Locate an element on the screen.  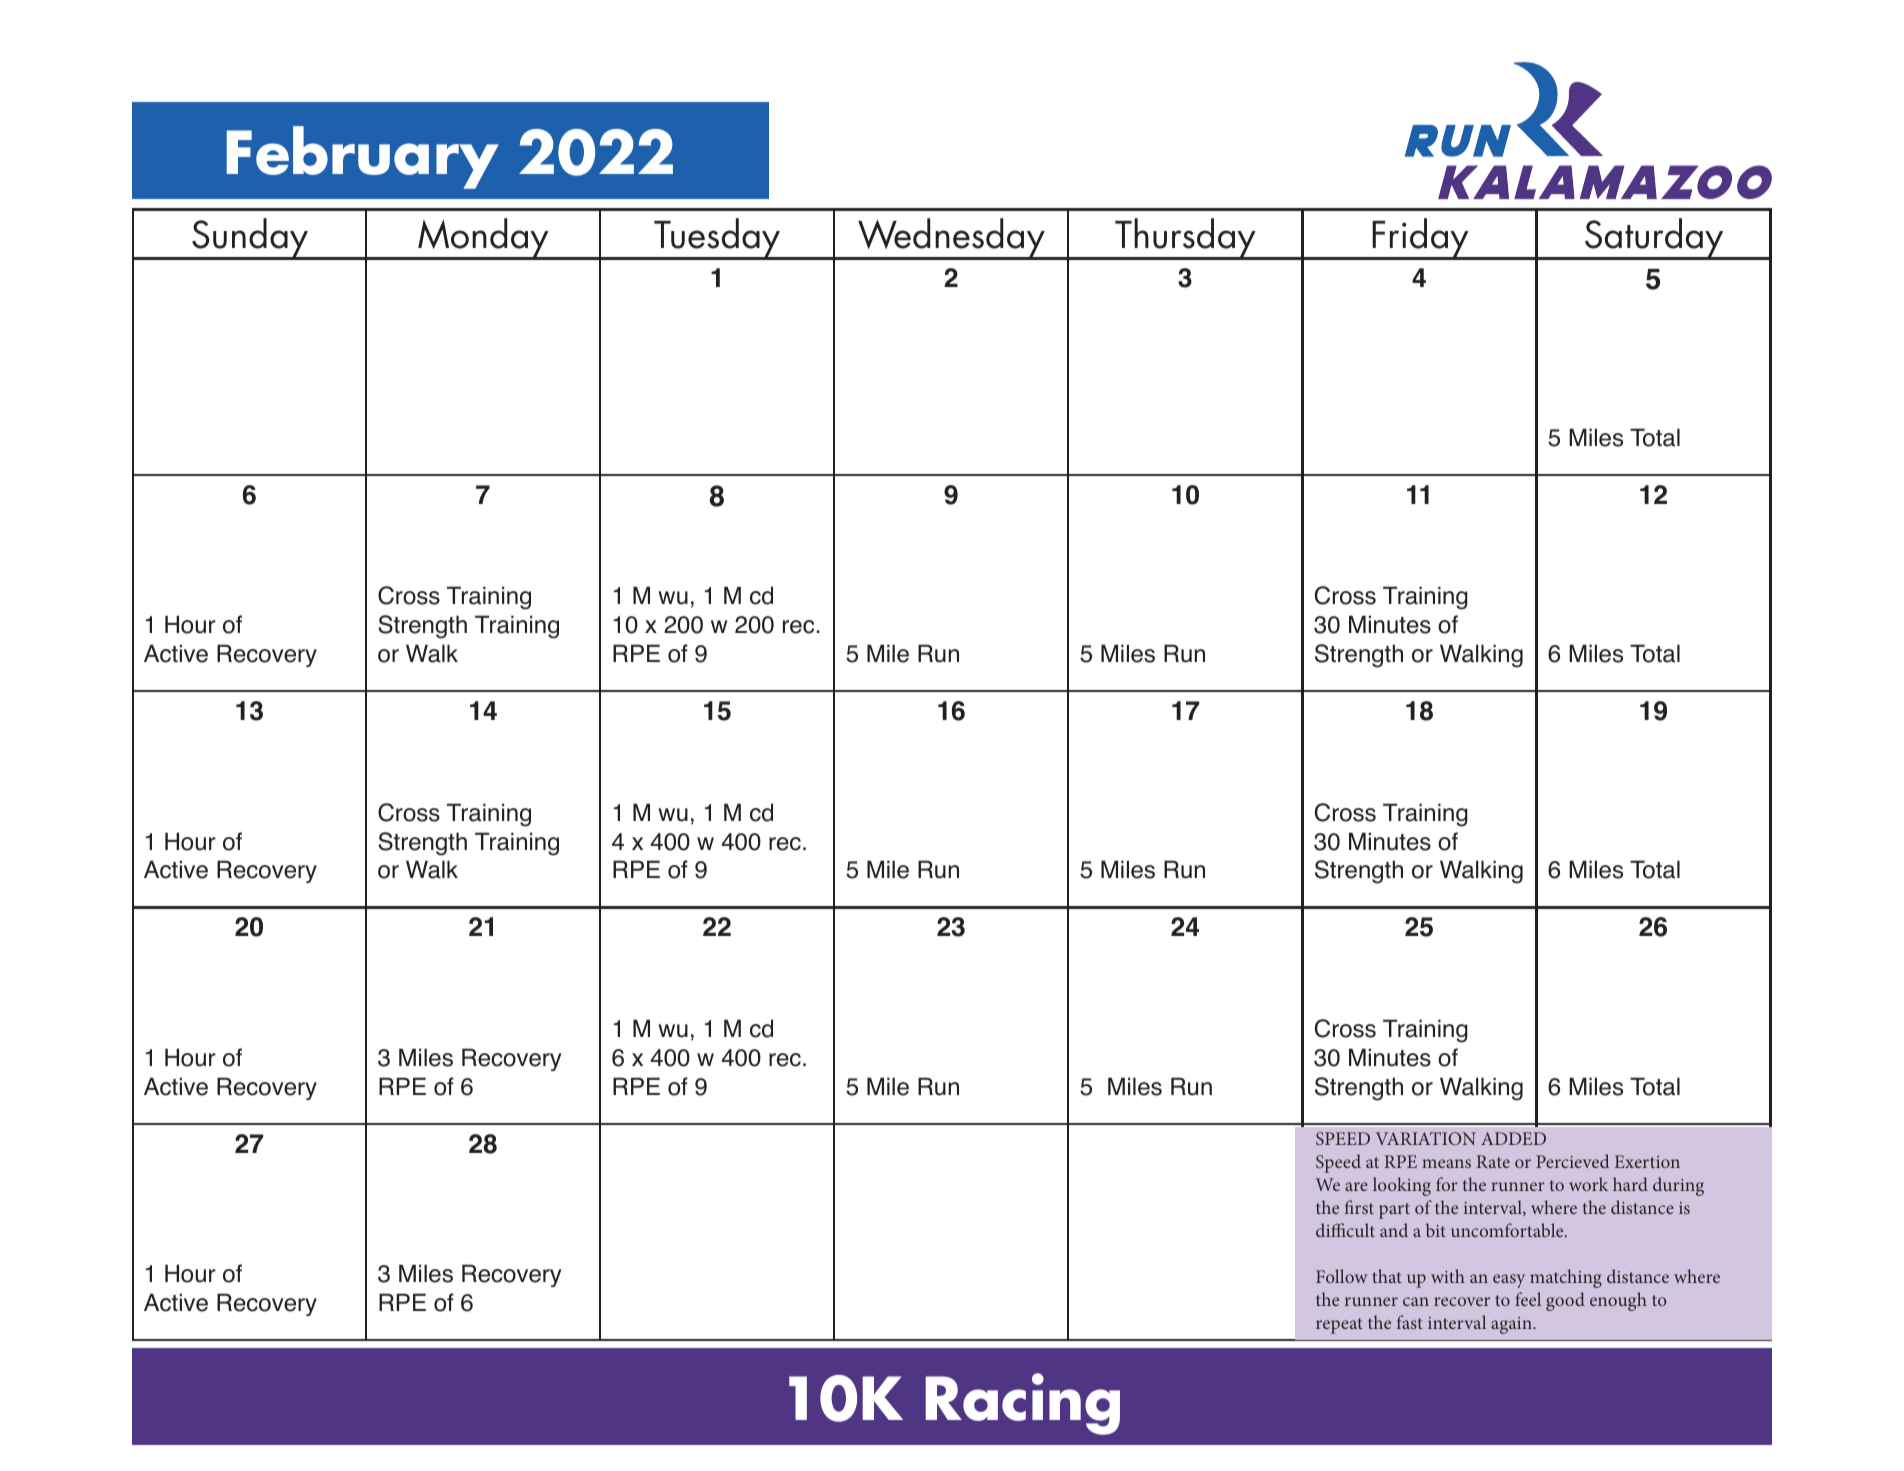
VARIATION is located at coordinates (1426, 1138).
